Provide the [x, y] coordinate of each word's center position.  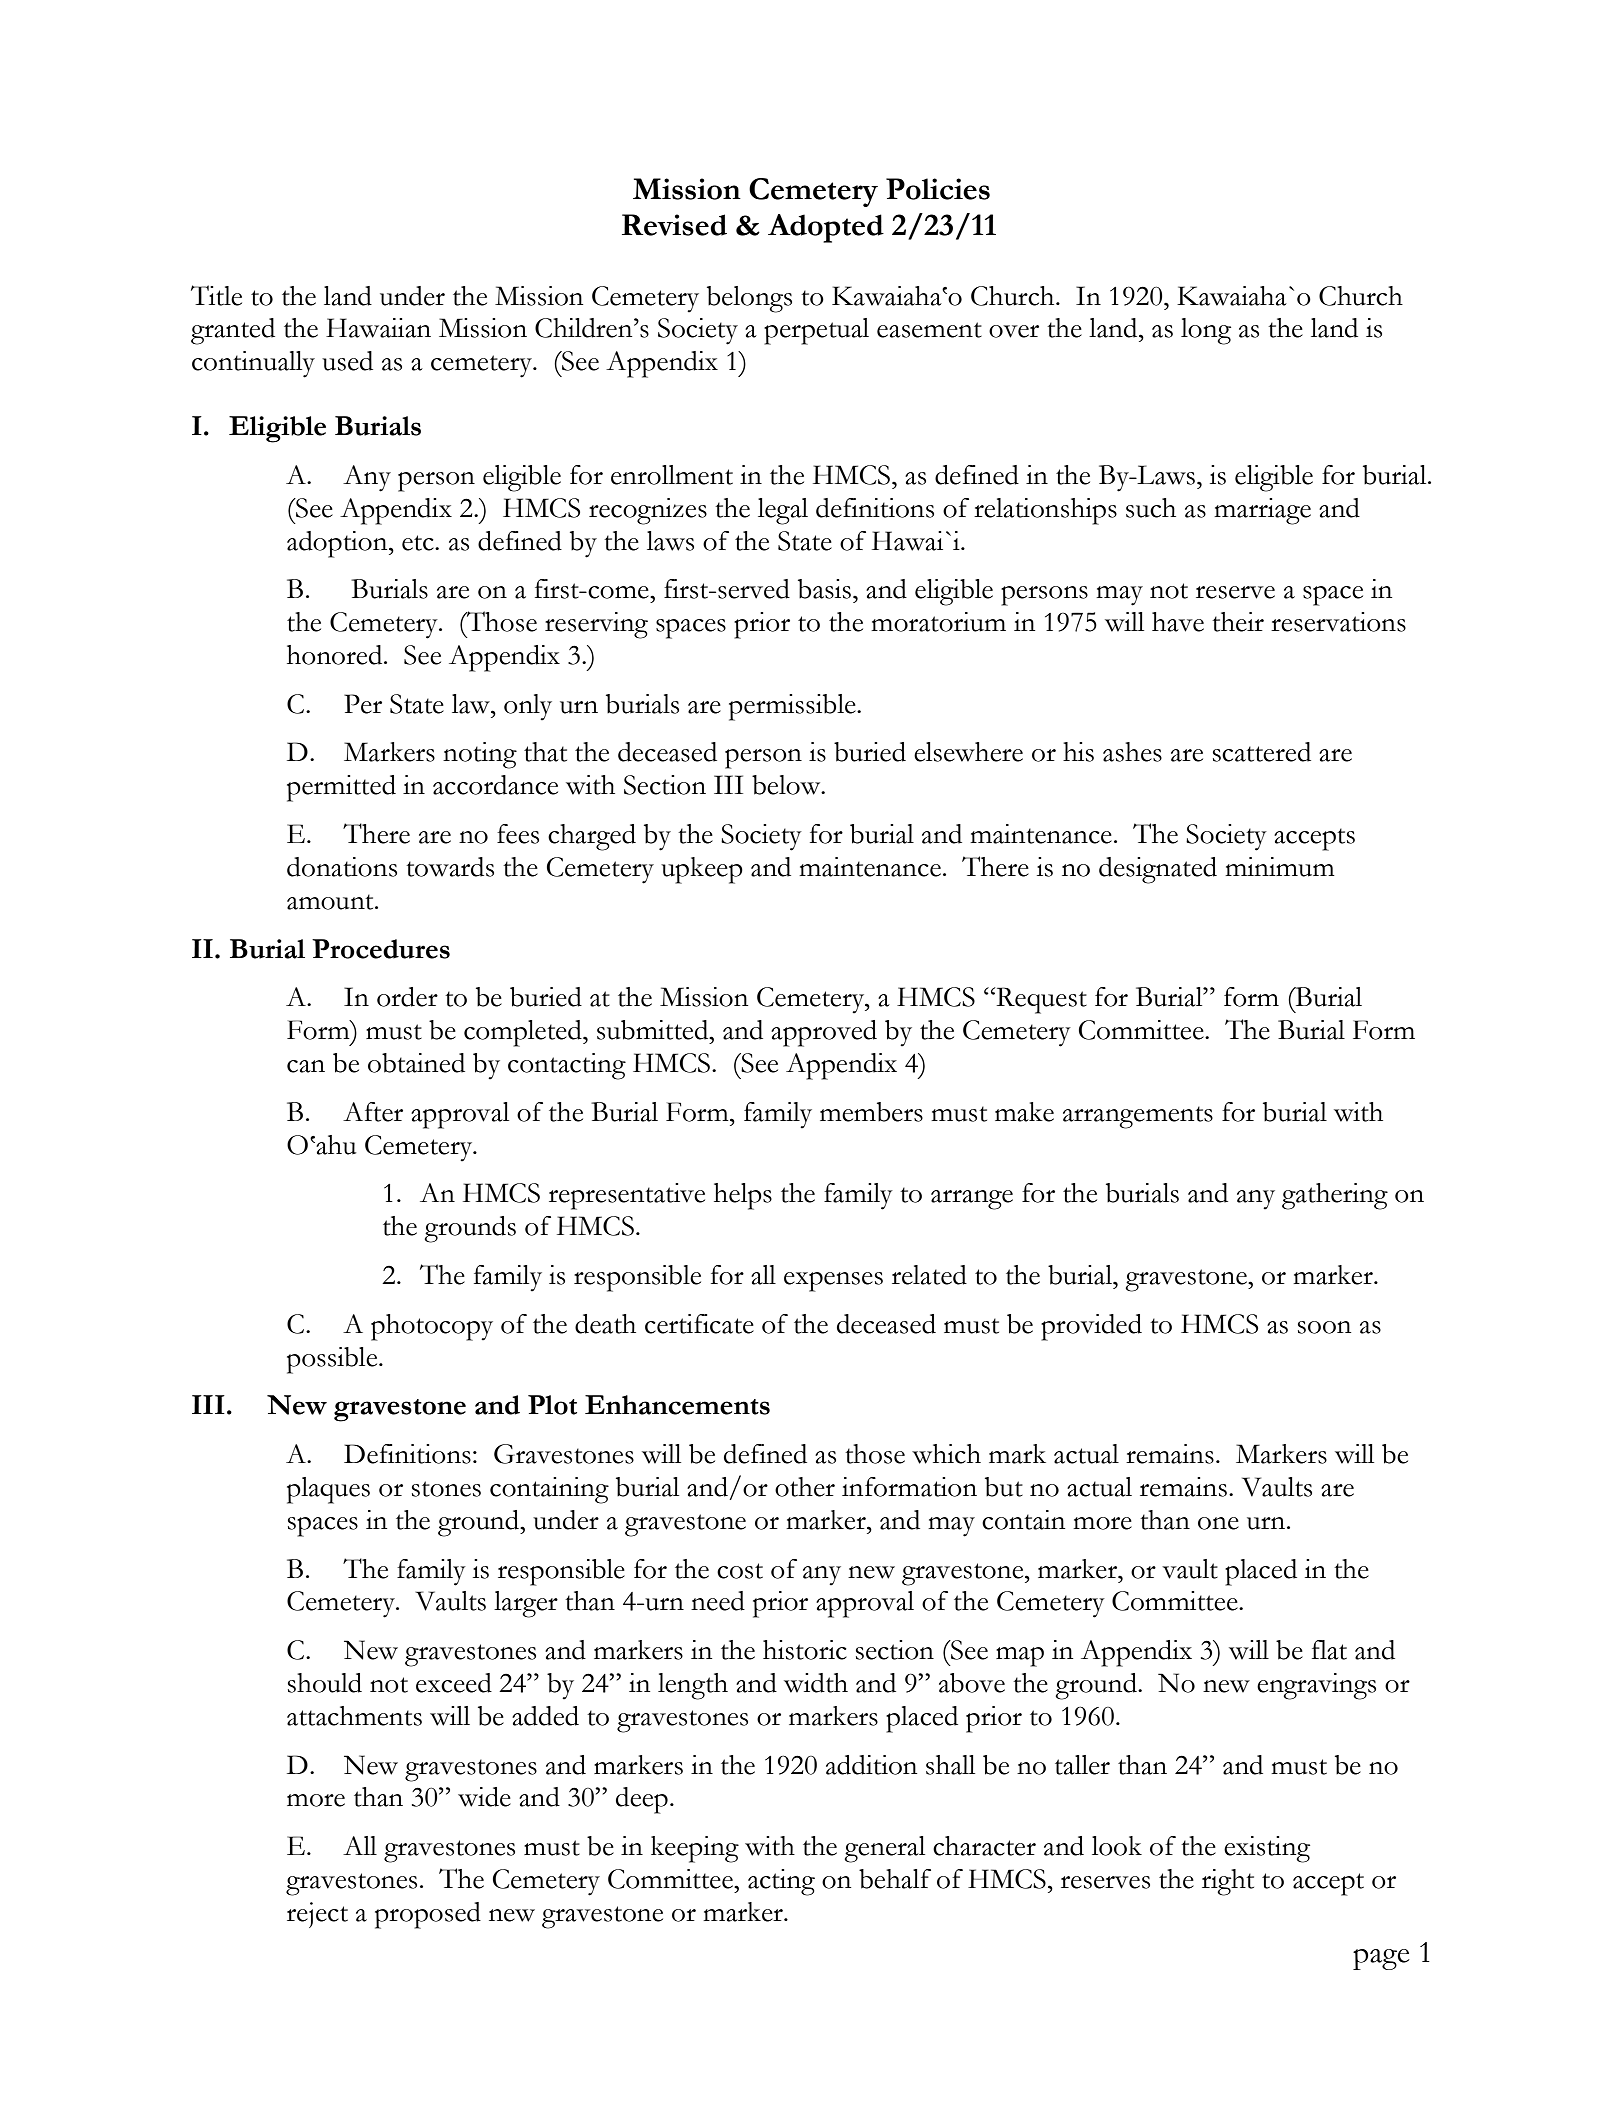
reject [317, 1915]
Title [216, 295]
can [306, 1066]
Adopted [826, 228]
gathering [1335, 1196]
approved [824, 1033]
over [1014, 331]
